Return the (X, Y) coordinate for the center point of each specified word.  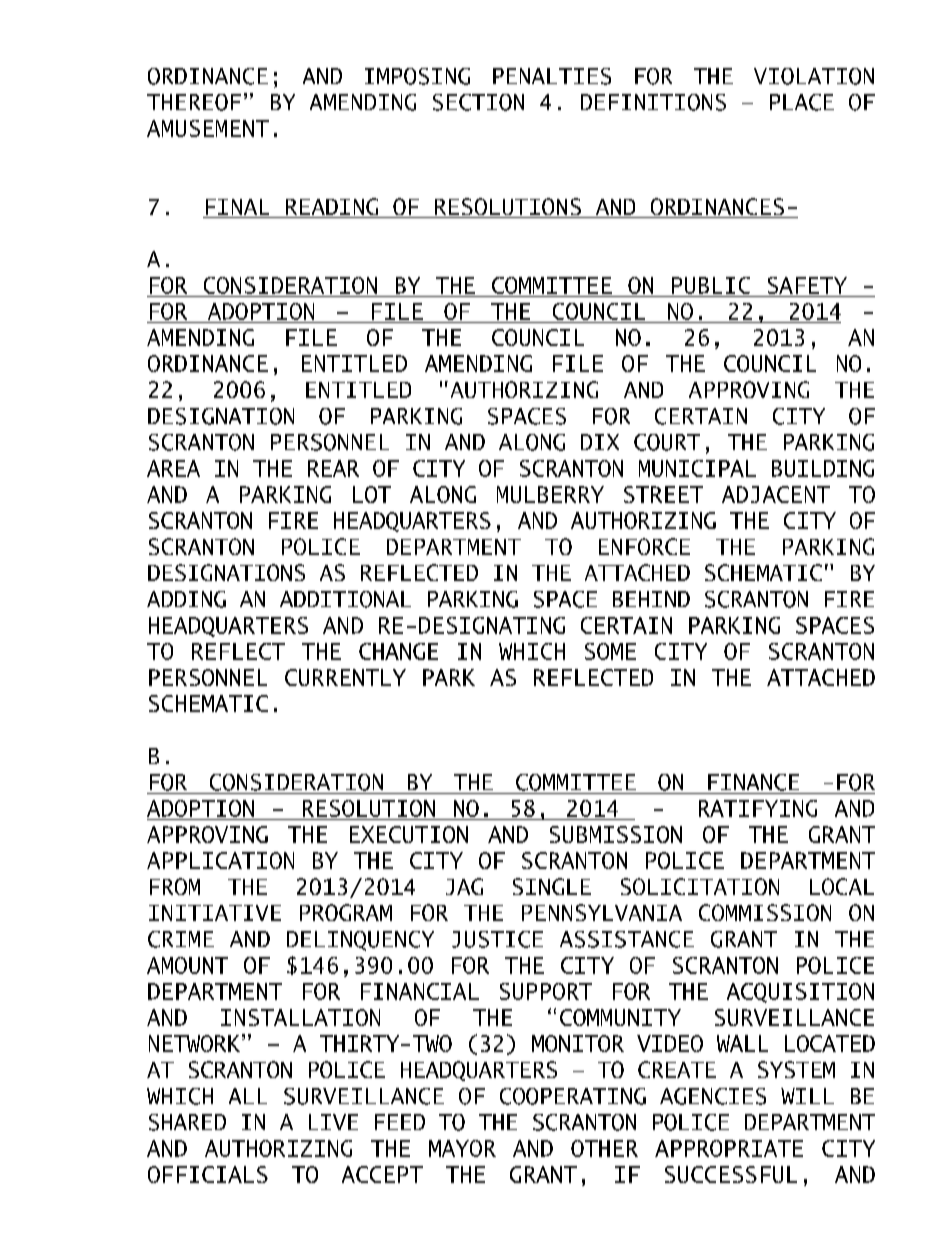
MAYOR (462, 1148)
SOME (610, 651)
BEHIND (651, 599)
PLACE (802, 102)
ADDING (186, 599)
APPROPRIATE (729, 1148)
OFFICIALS (208, 1174)
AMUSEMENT (208, 128)
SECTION (478, 102)
